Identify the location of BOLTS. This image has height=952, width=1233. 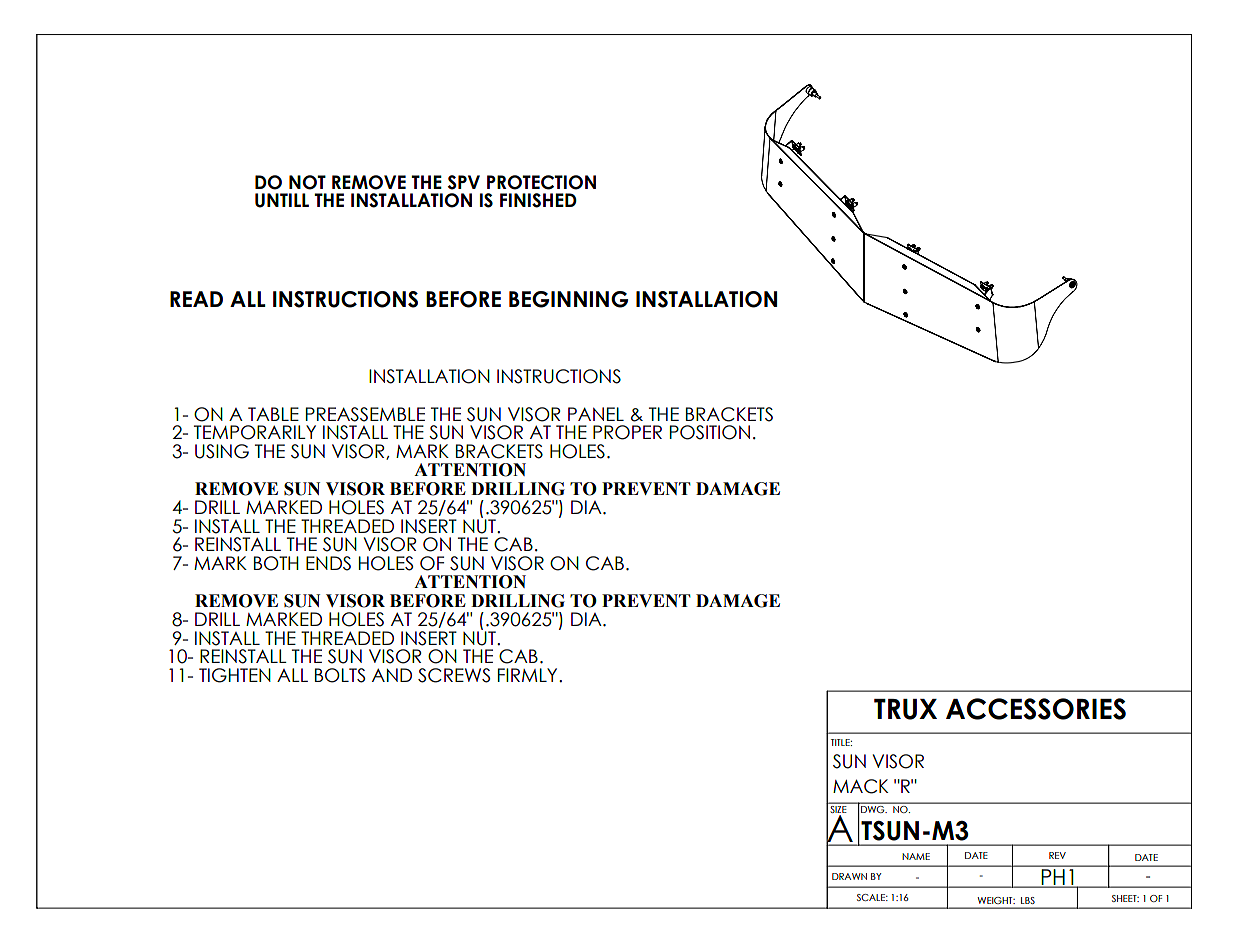
(340, 675).
